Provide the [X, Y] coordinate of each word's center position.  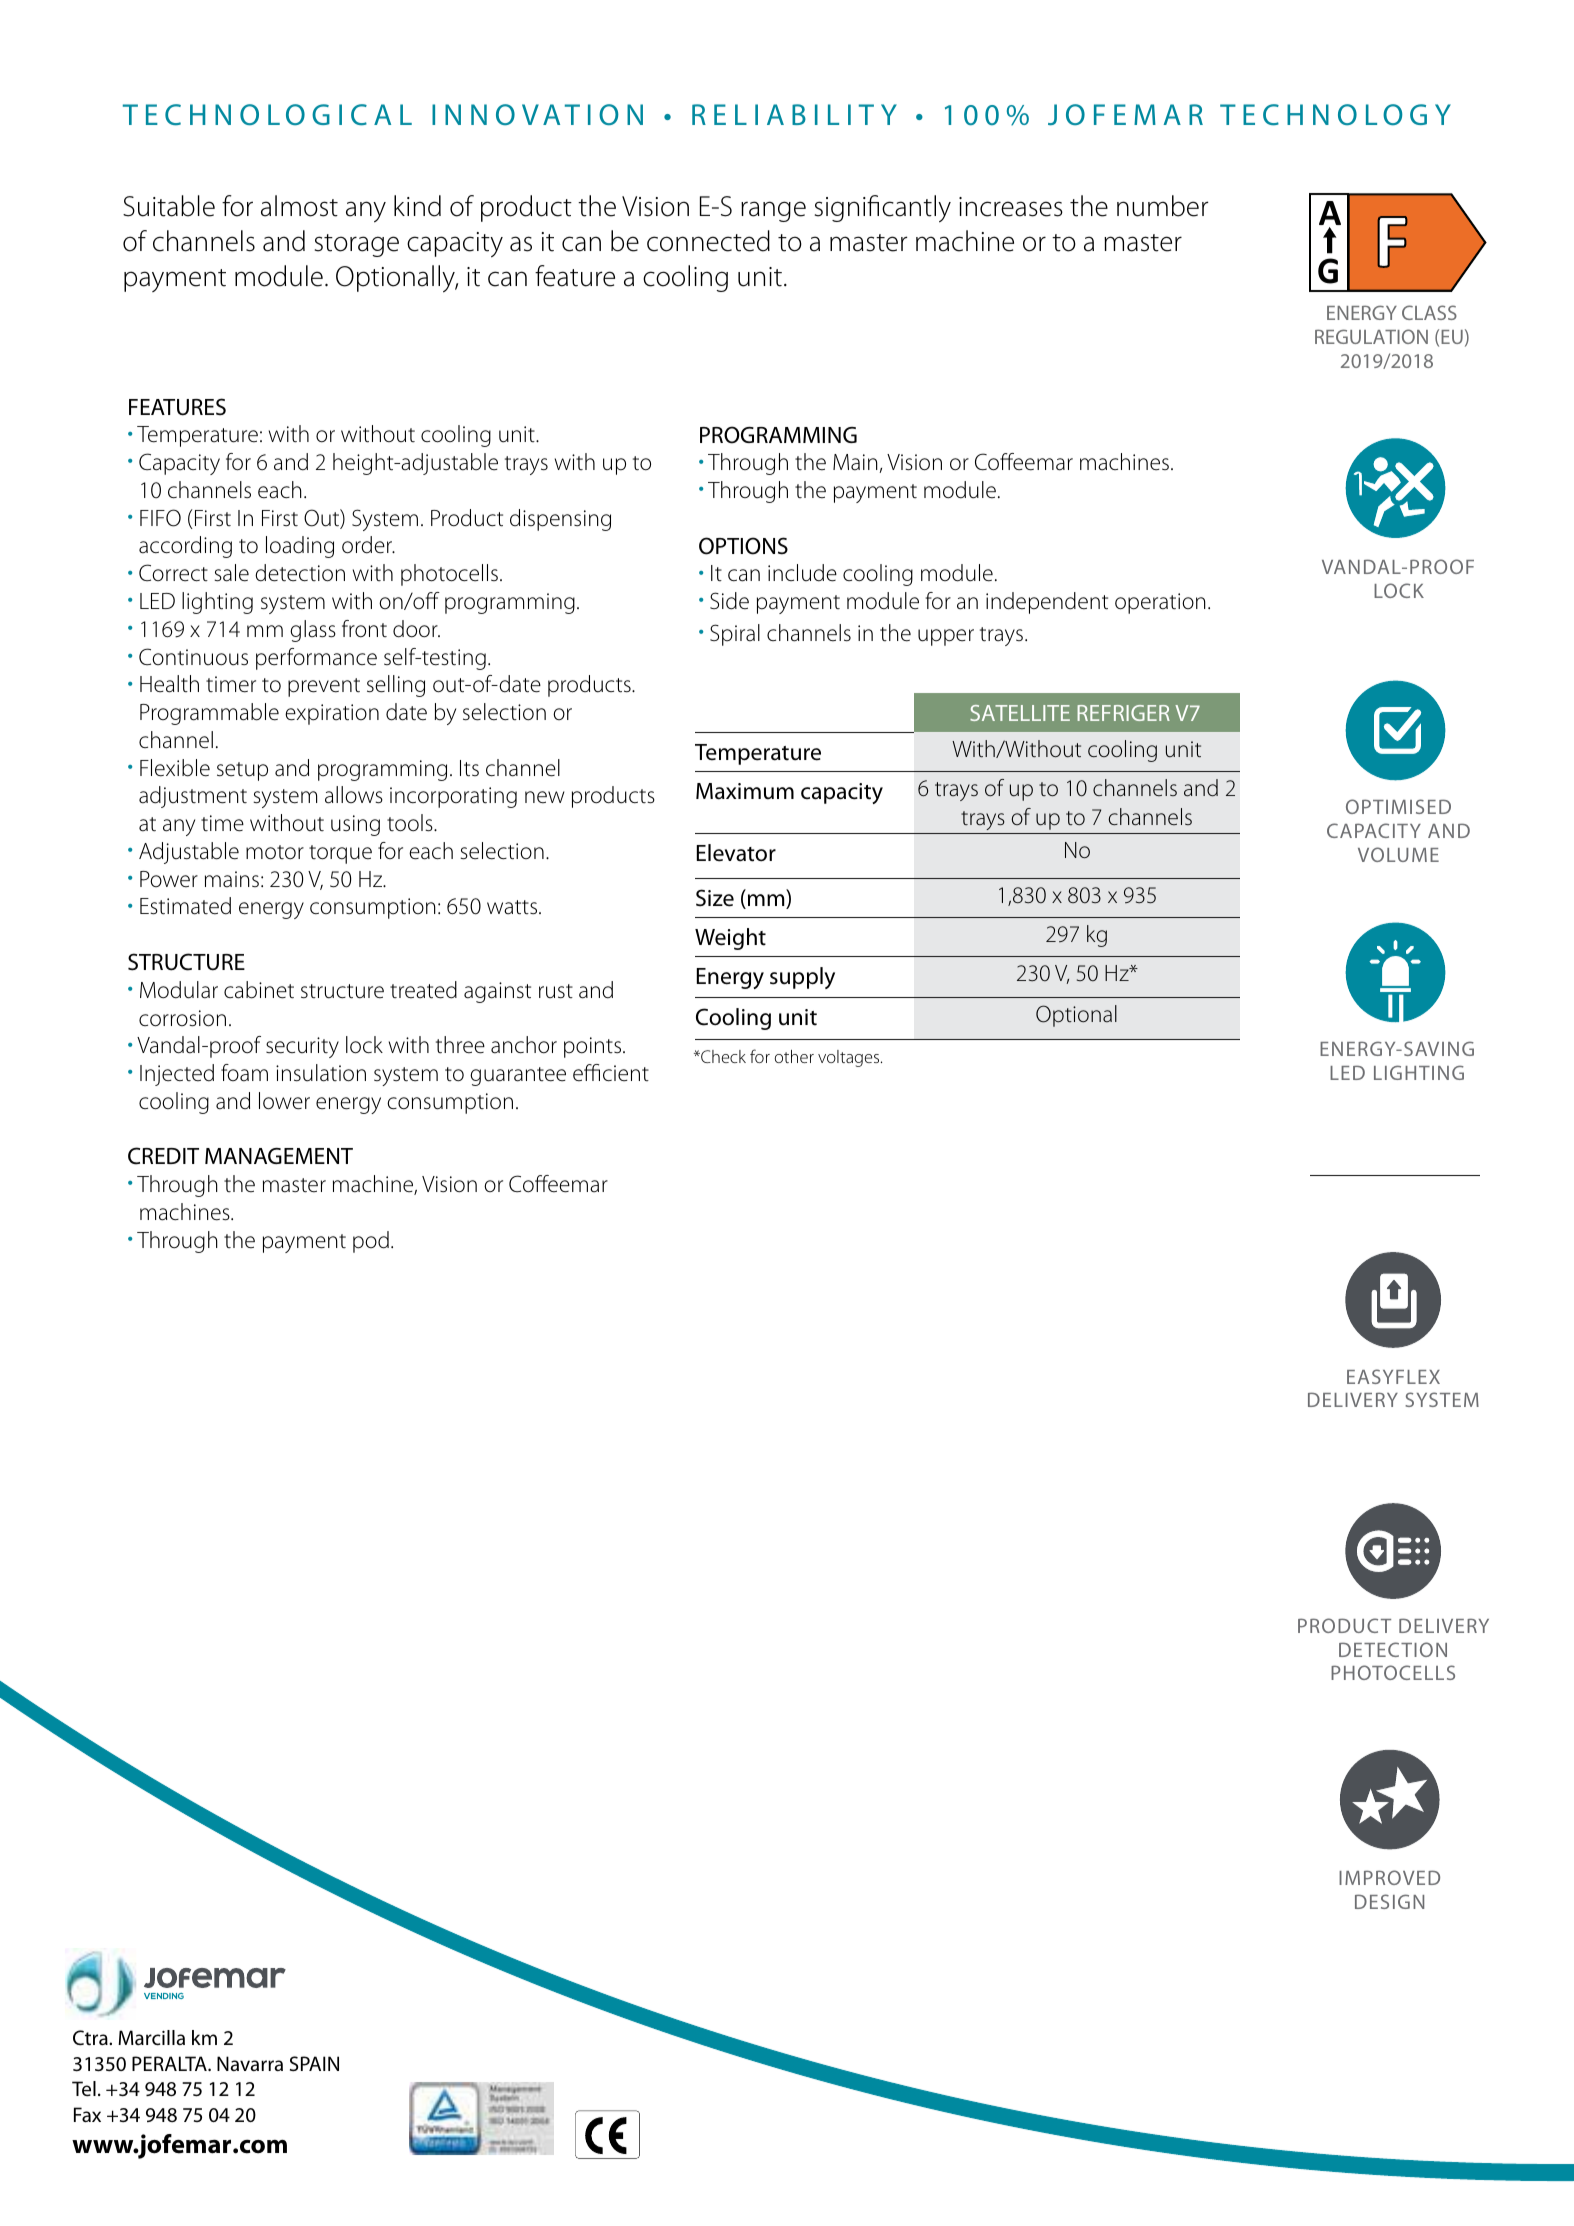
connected [708, 241]
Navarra [250, 2063]
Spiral [735, 635]
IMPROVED [1389, 1877]
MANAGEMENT [279, 1156]
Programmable [209, 714]
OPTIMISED [1398, 806]
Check [722, 1056]
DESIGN [1389, 1901]
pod [371, 1242]
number [1162, 206]
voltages [850, 1058]
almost [299, 206]
